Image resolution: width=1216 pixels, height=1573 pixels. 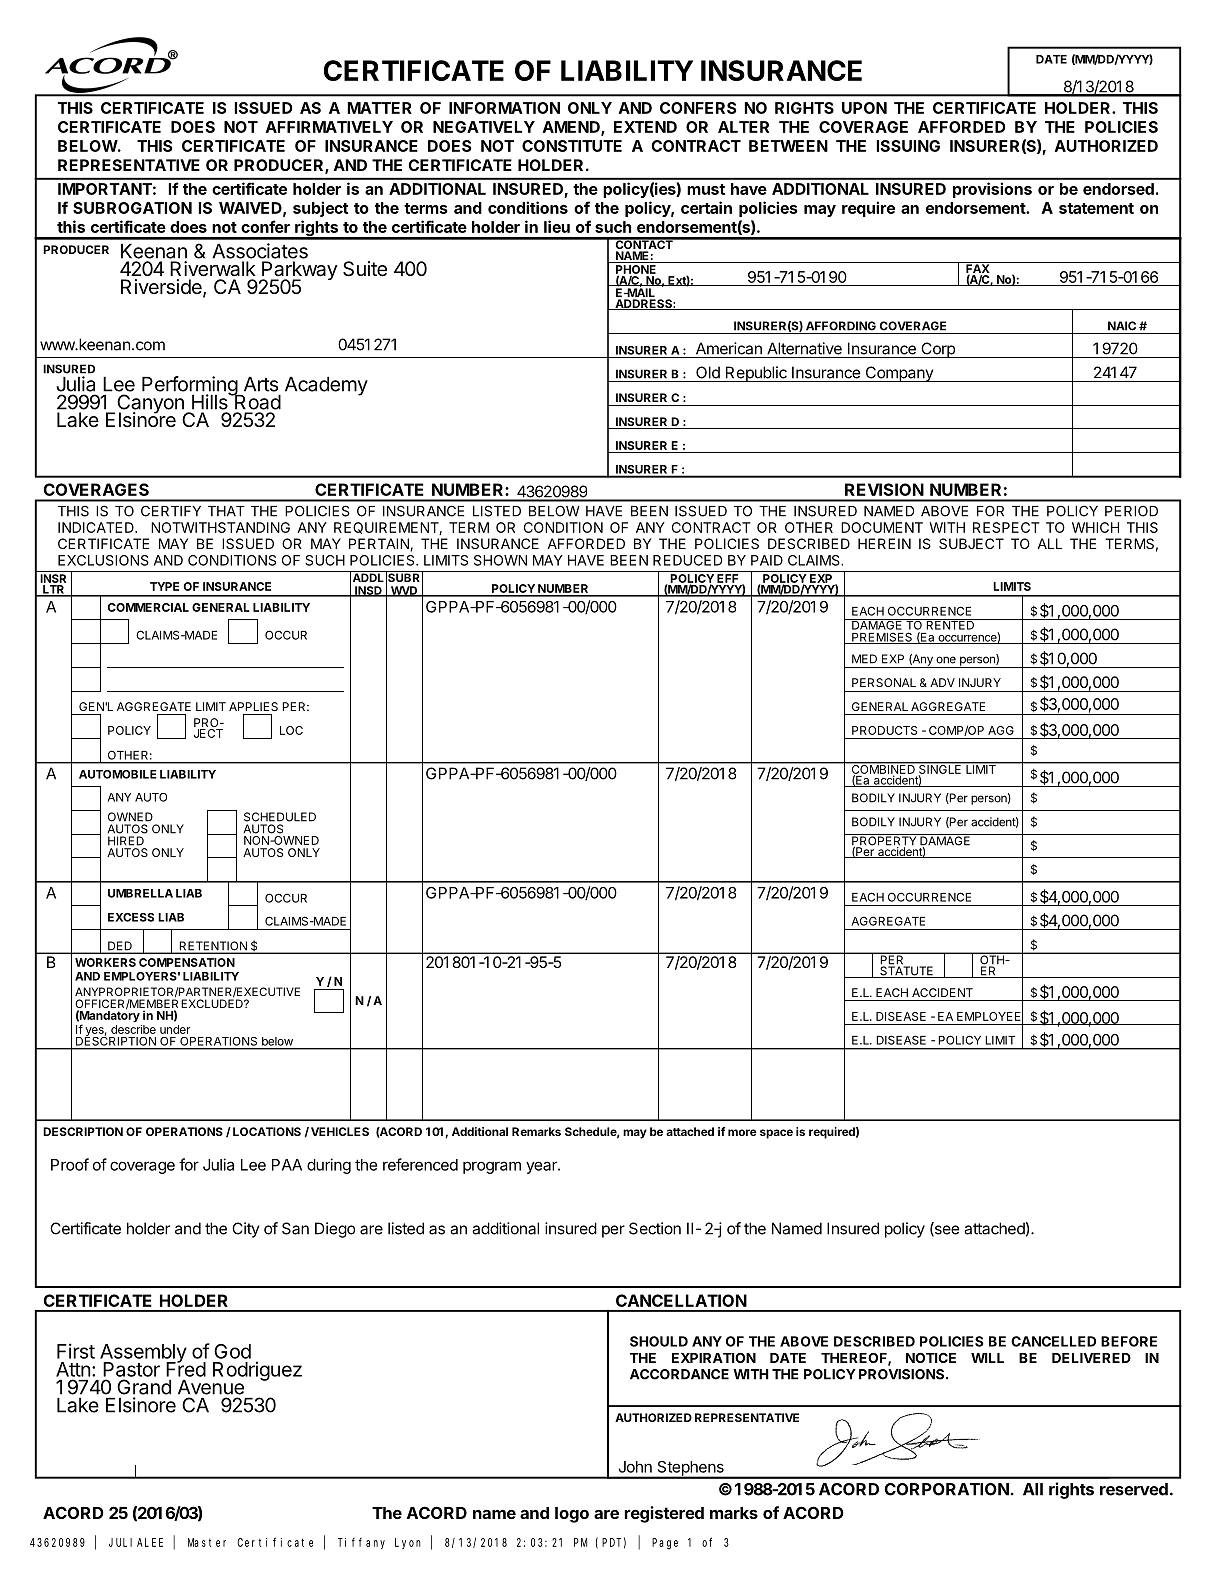 I want to click on AFFIRMATIVELY, so click(x=329, y=127).
